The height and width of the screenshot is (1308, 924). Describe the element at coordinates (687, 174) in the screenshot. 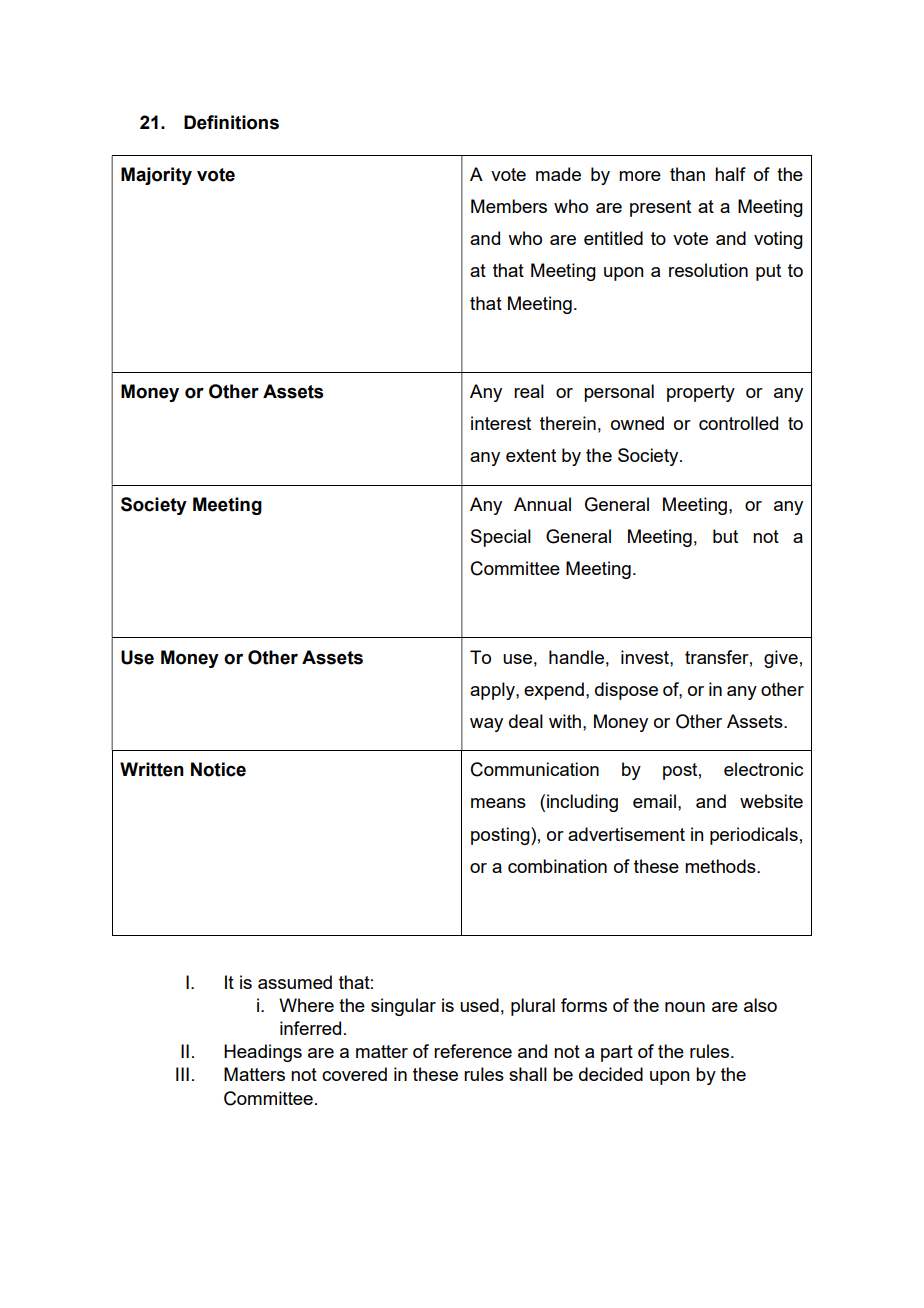

I see `than` at that location.
